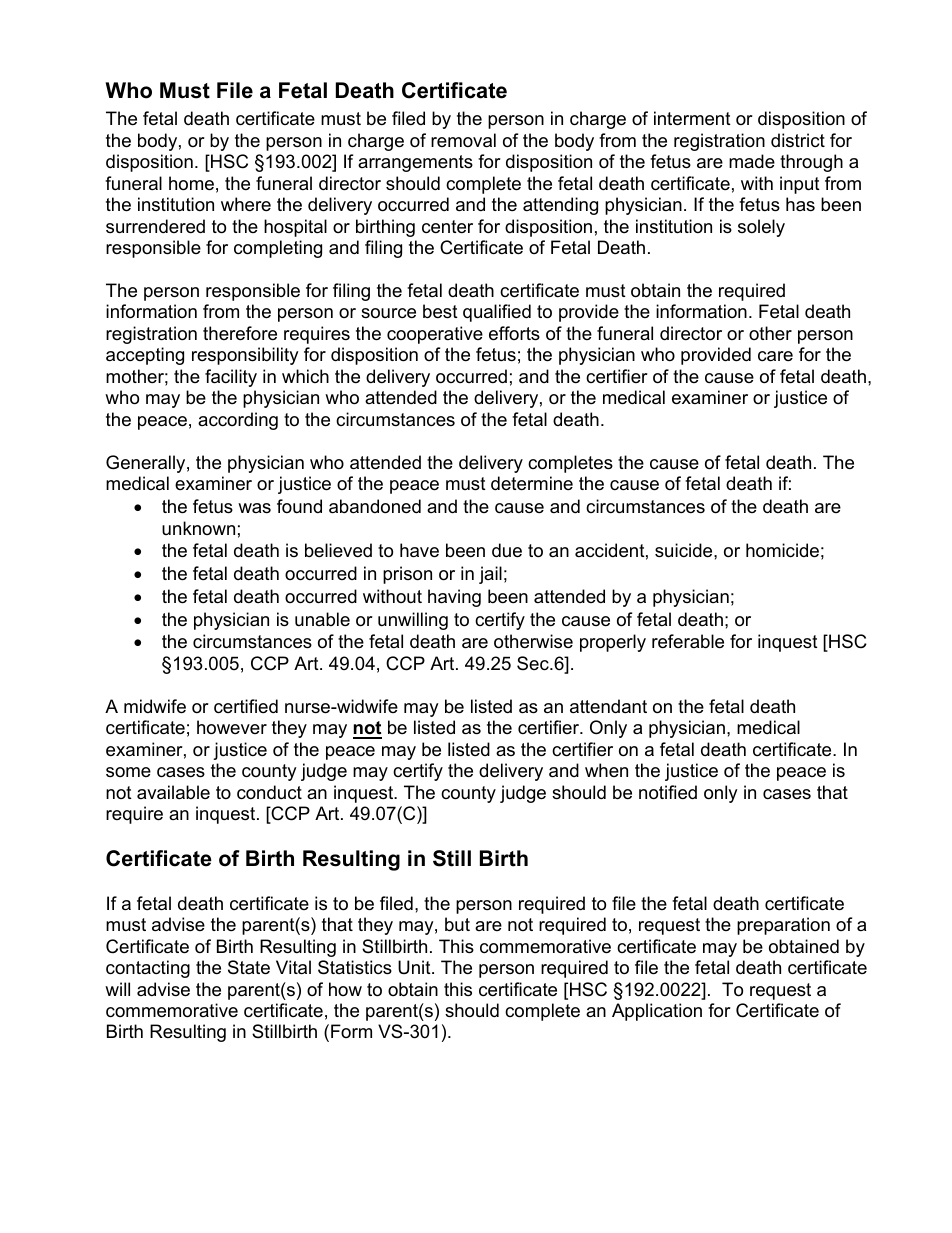 Image resolution: width=952 pixels, height=1233 pixels. Describe the element at coordinates (173, 792) in the screenshot. I see `available` at that location.
